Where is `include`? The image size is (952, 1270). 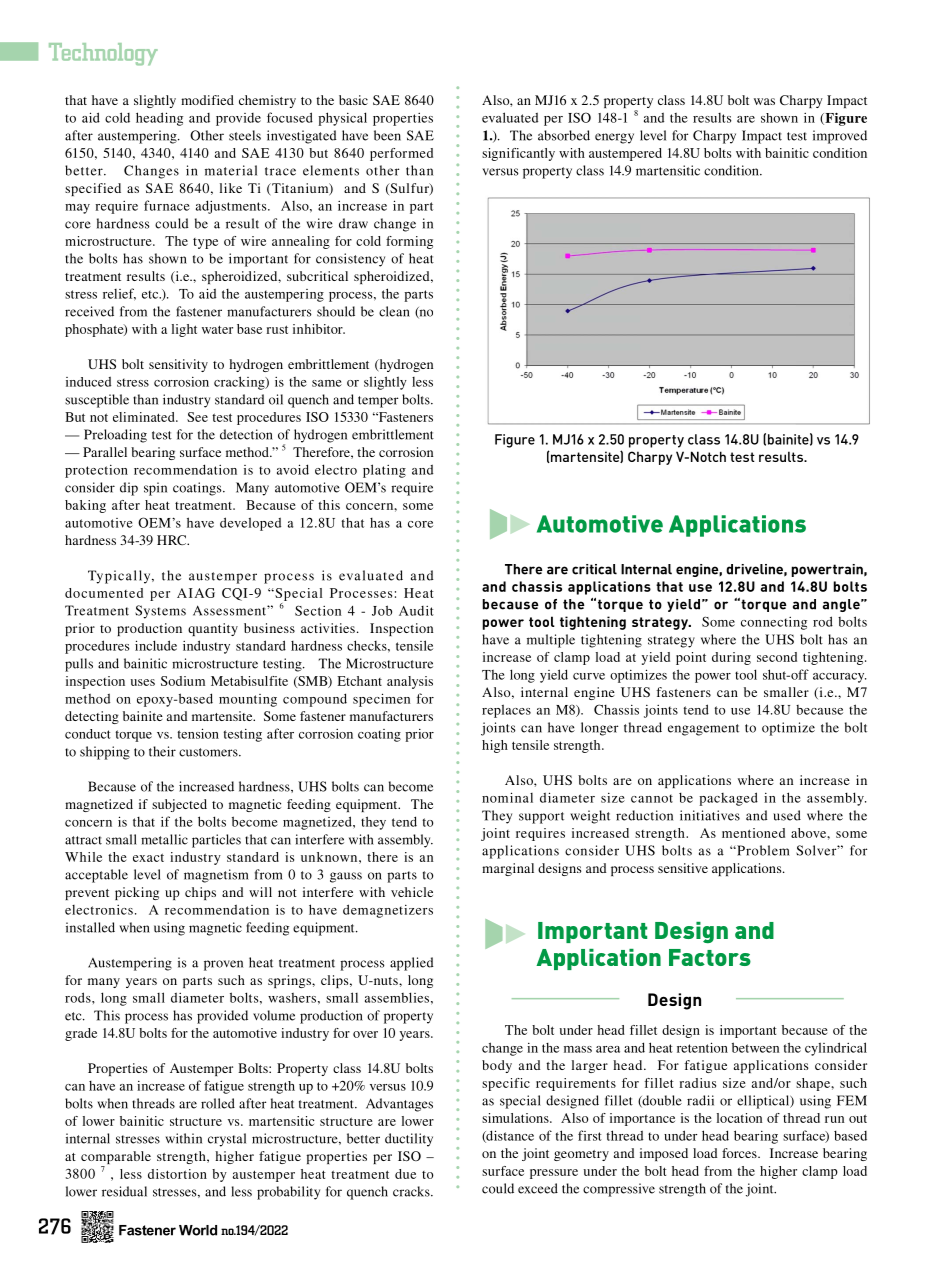
include is located at coordinates (156, 645).
